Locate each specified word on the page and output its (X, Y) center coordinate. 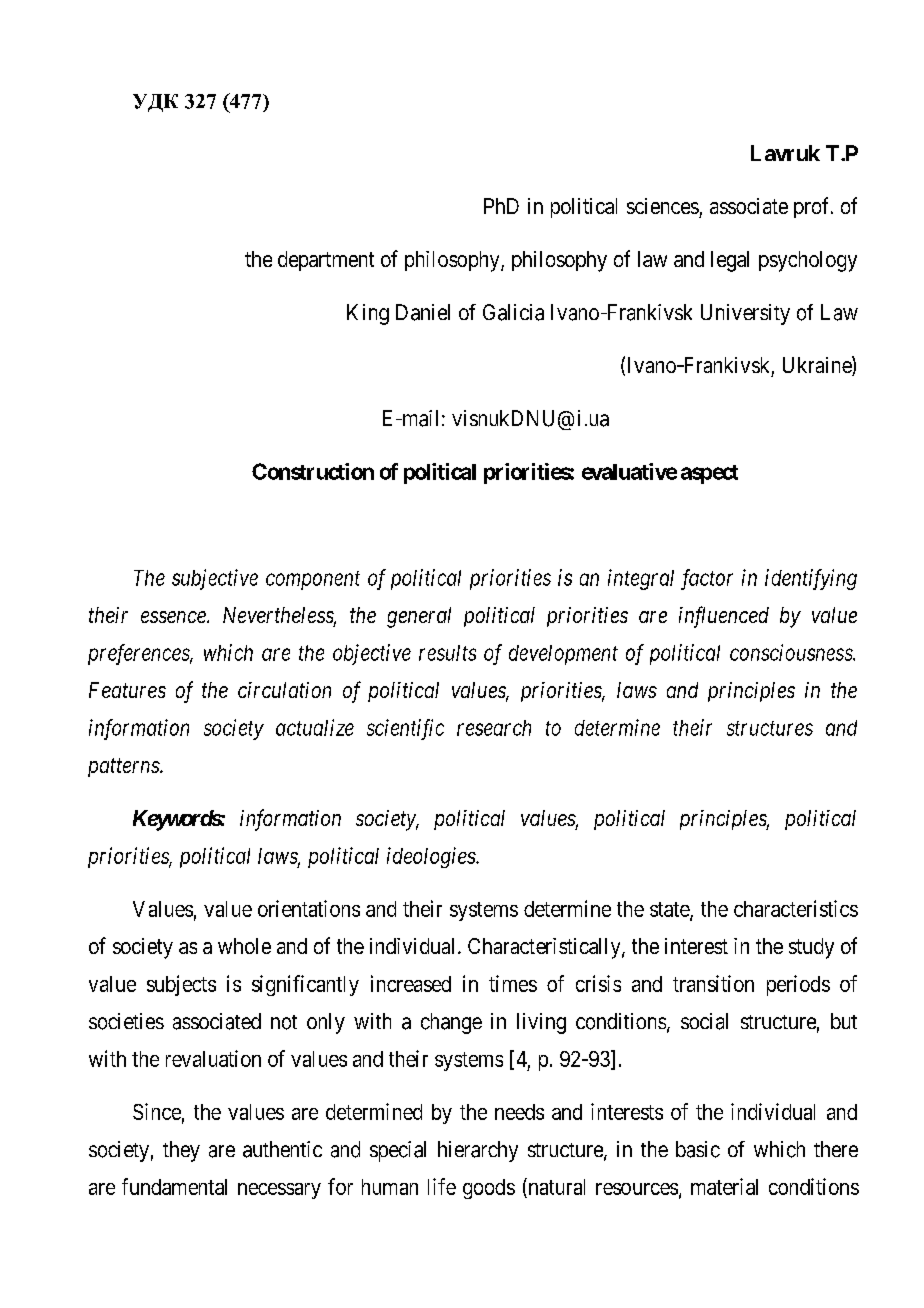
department (326, 261)
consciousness (792, 652)
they (181, 1151)
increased (411, 983)
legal (730, 261)
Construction (313, 471)
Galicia (513, 312)
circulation (284, 690)
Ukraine (818, 366)
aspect (709, 474)
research (494, 728)
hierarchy (478, 1151)
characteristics (796, 908)
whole (244, 946)
